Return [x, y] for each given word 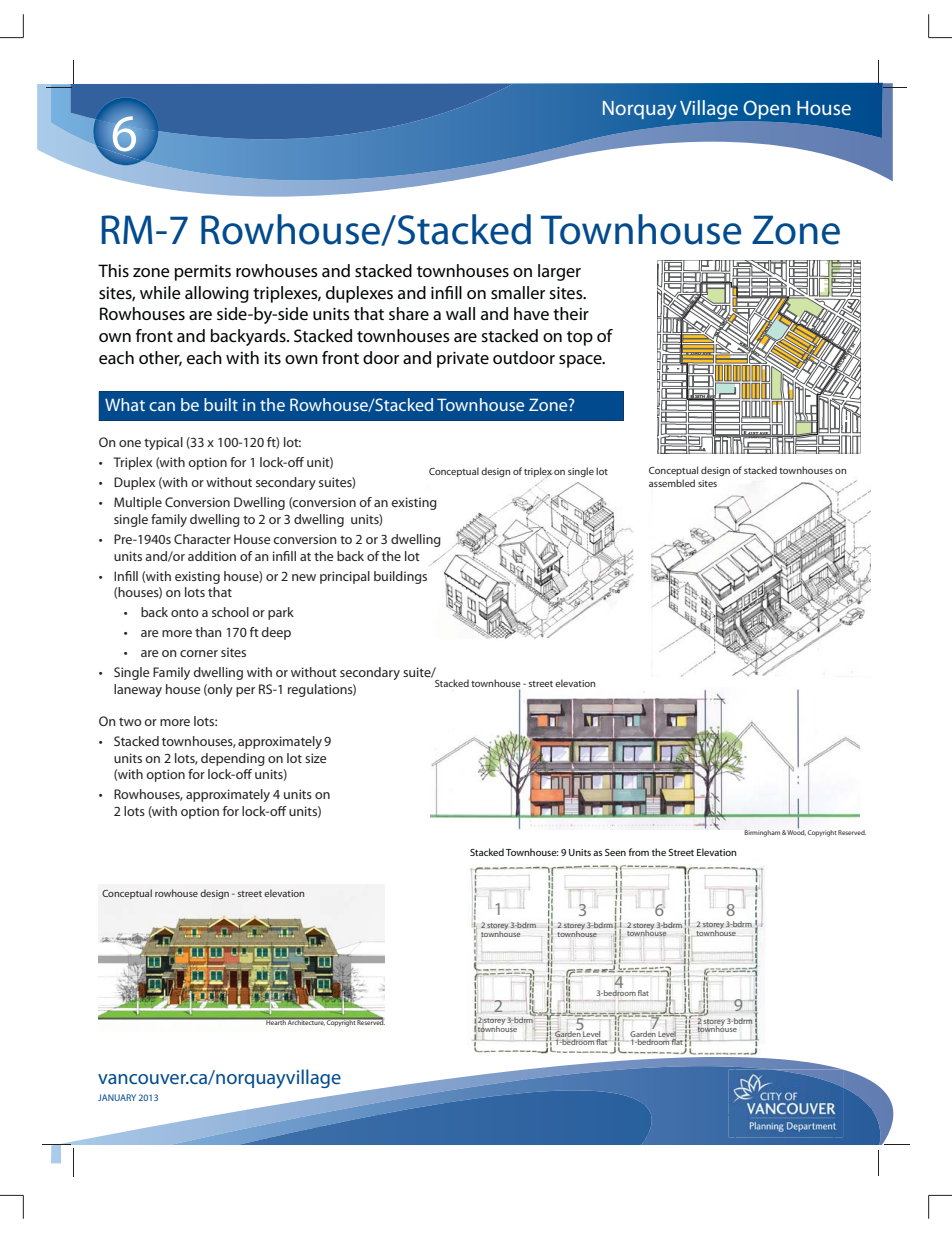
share [409, 314]
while [160, 293]
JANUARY [117, 1097]
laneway [138, 690]
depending [233, 759]
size [315, 758]
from [639, 852]
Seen [615, 852]
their [571, 314]
